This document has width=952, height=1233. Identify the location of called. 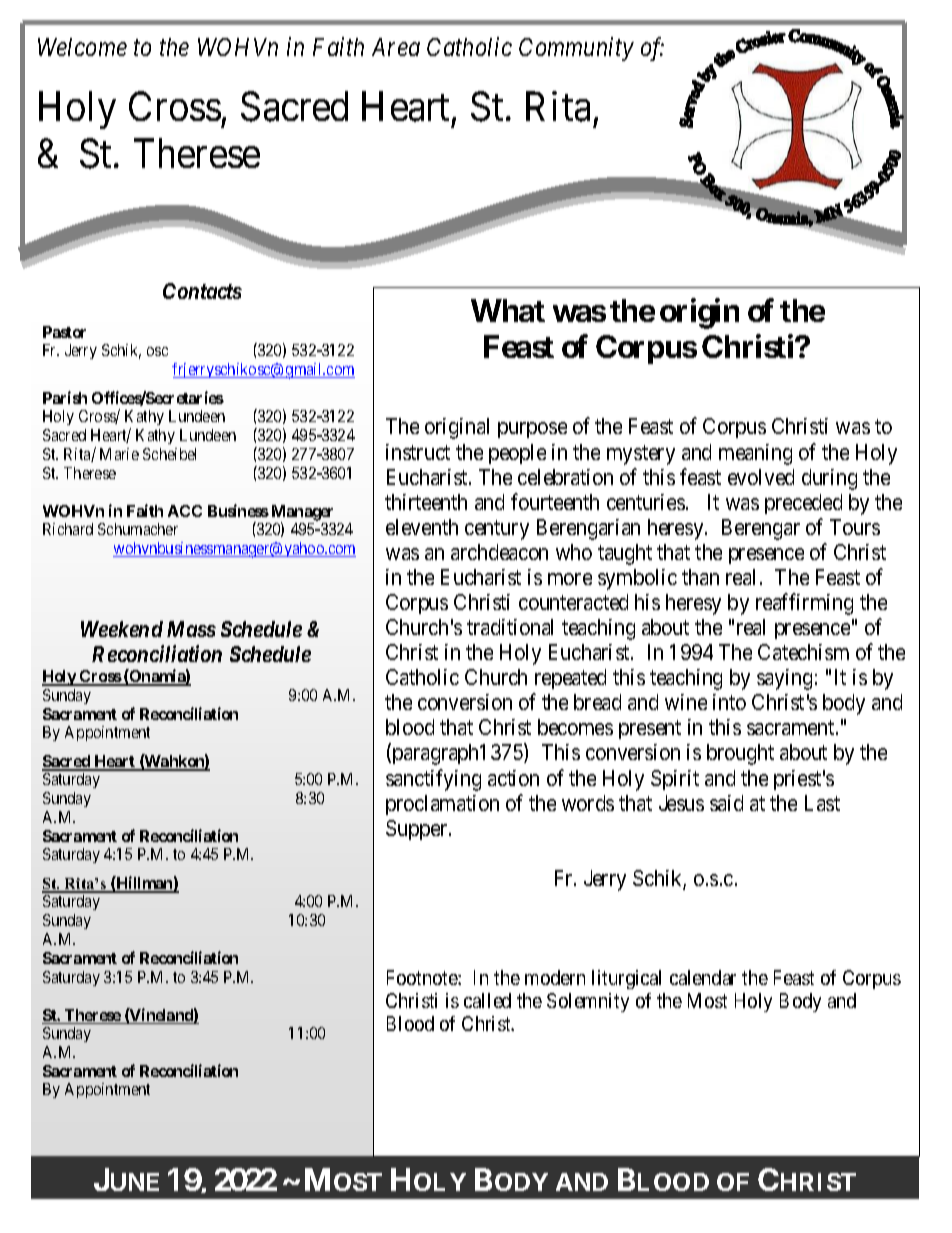
(487, 1000).
